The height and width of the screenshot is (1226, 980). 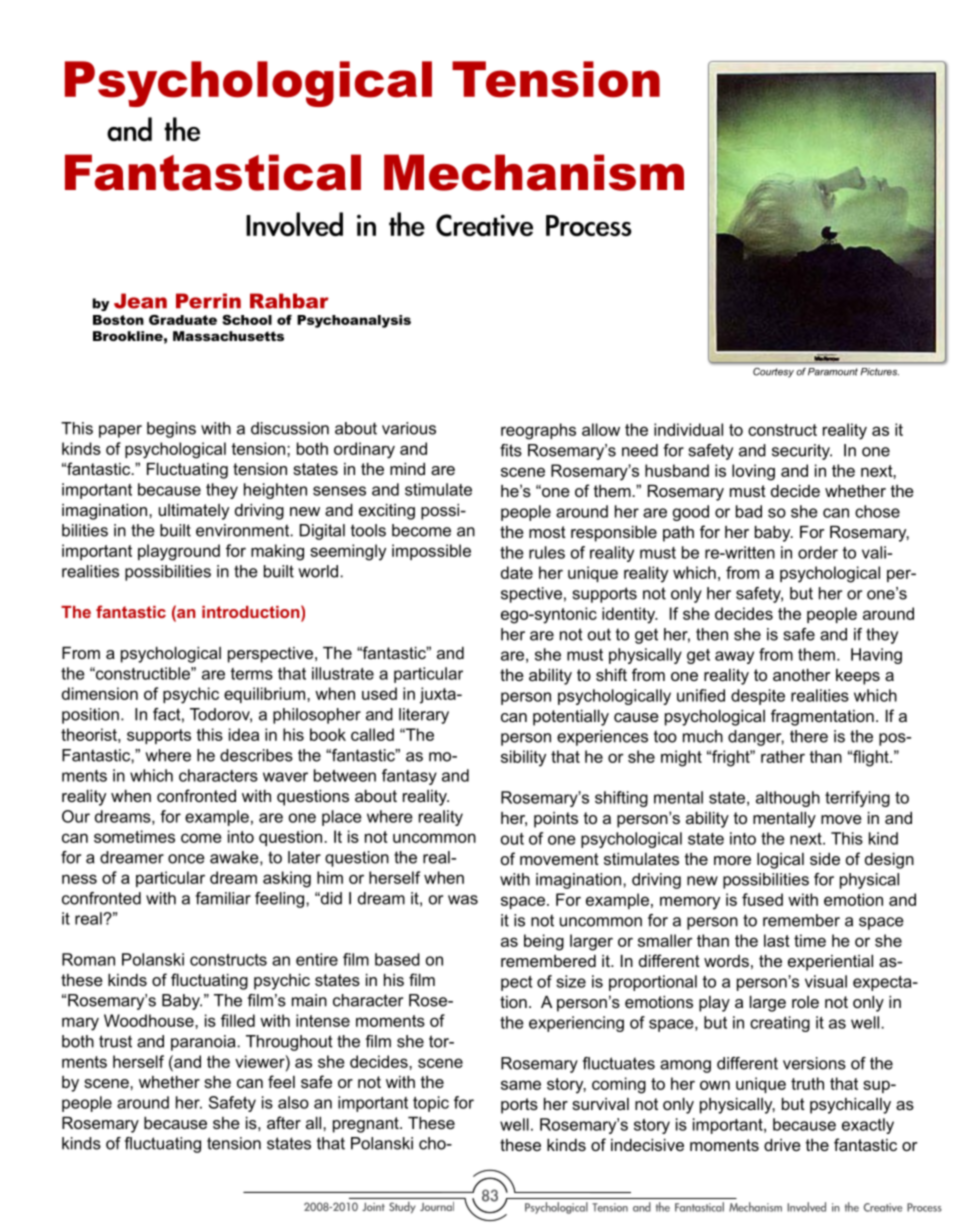 I want to click on most, so click(x=547, y=532).
